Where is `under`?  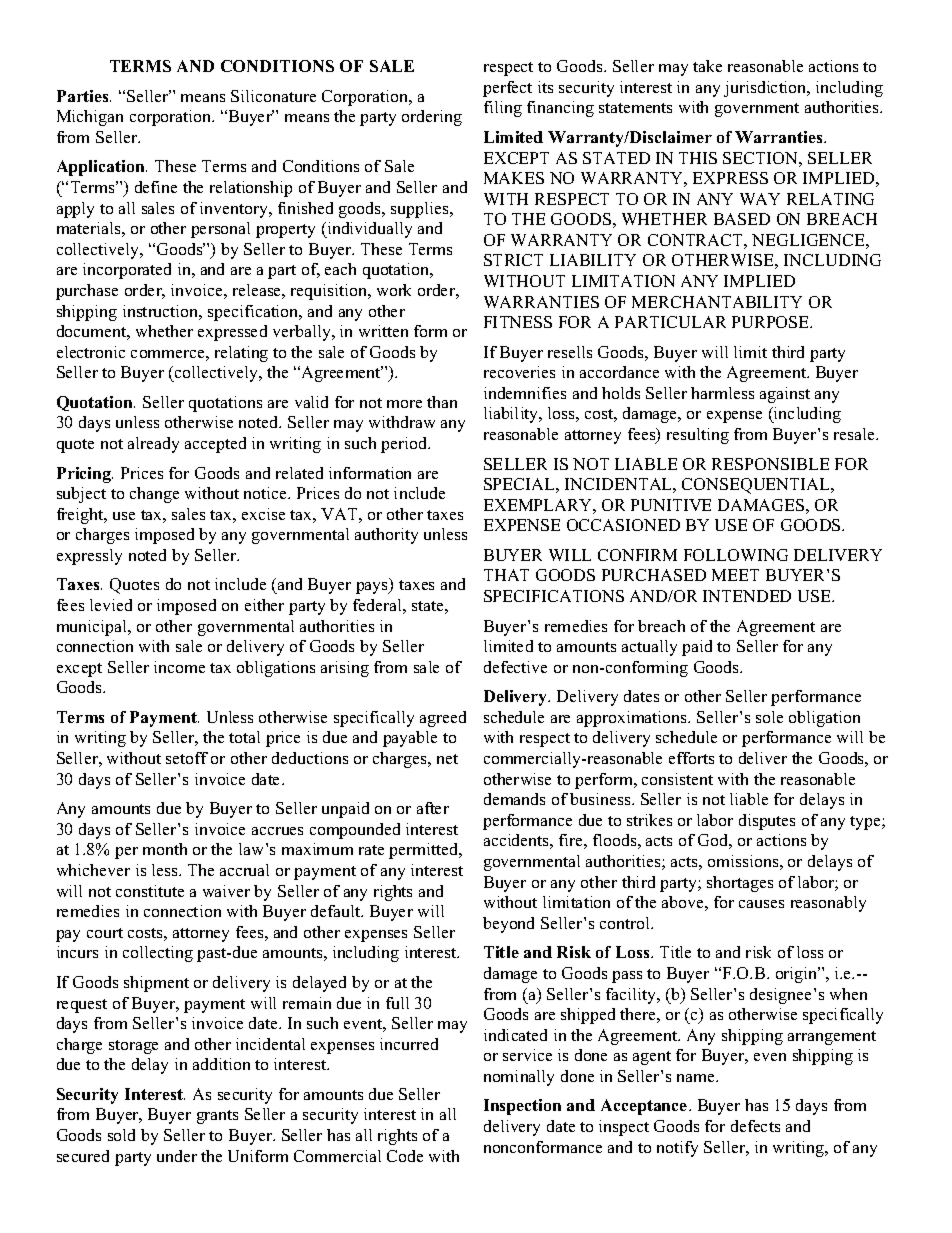
under is located at coordinates (177, 1156).
